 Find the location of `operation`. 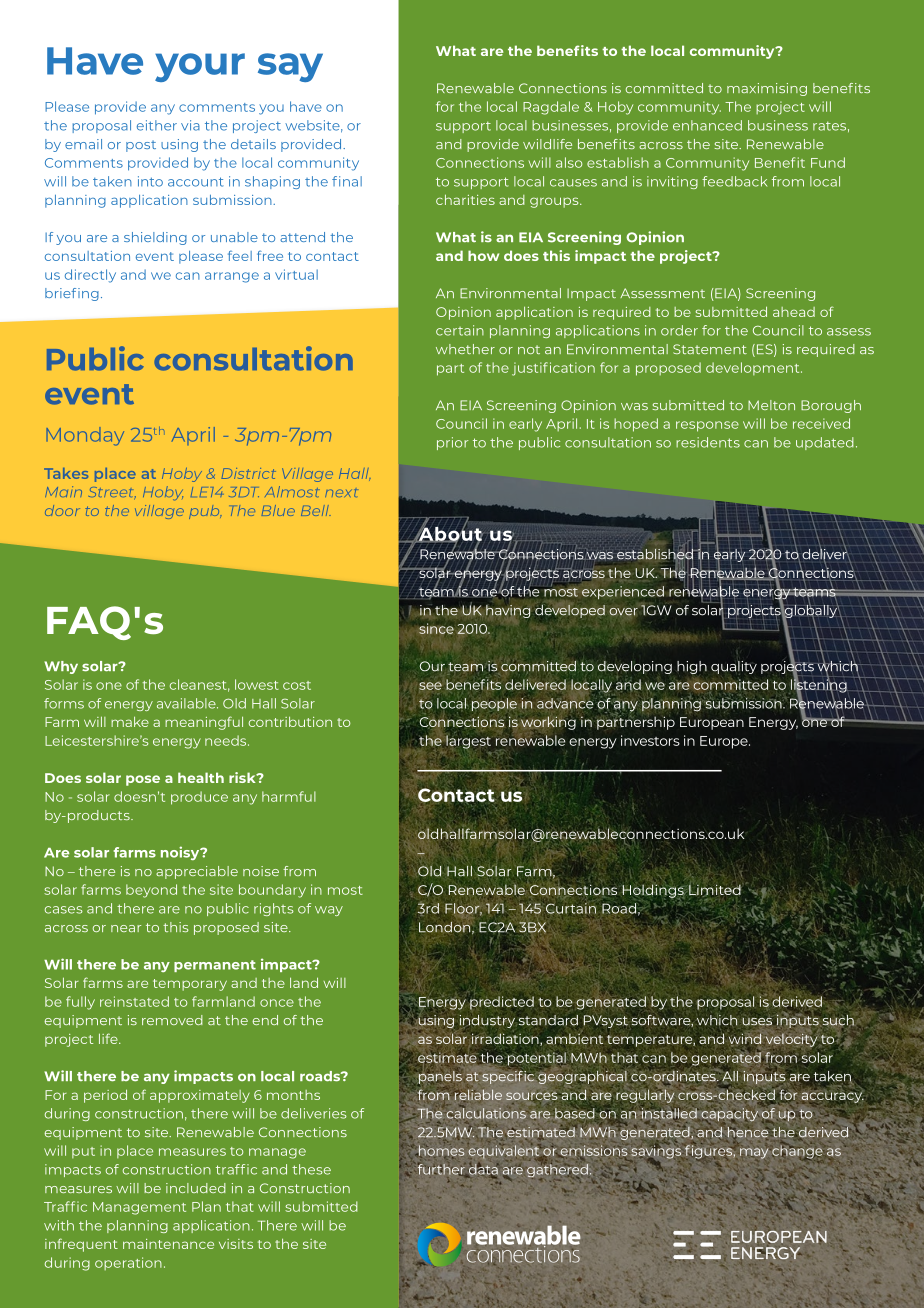

operation is located at coordinates (128, 1263).
